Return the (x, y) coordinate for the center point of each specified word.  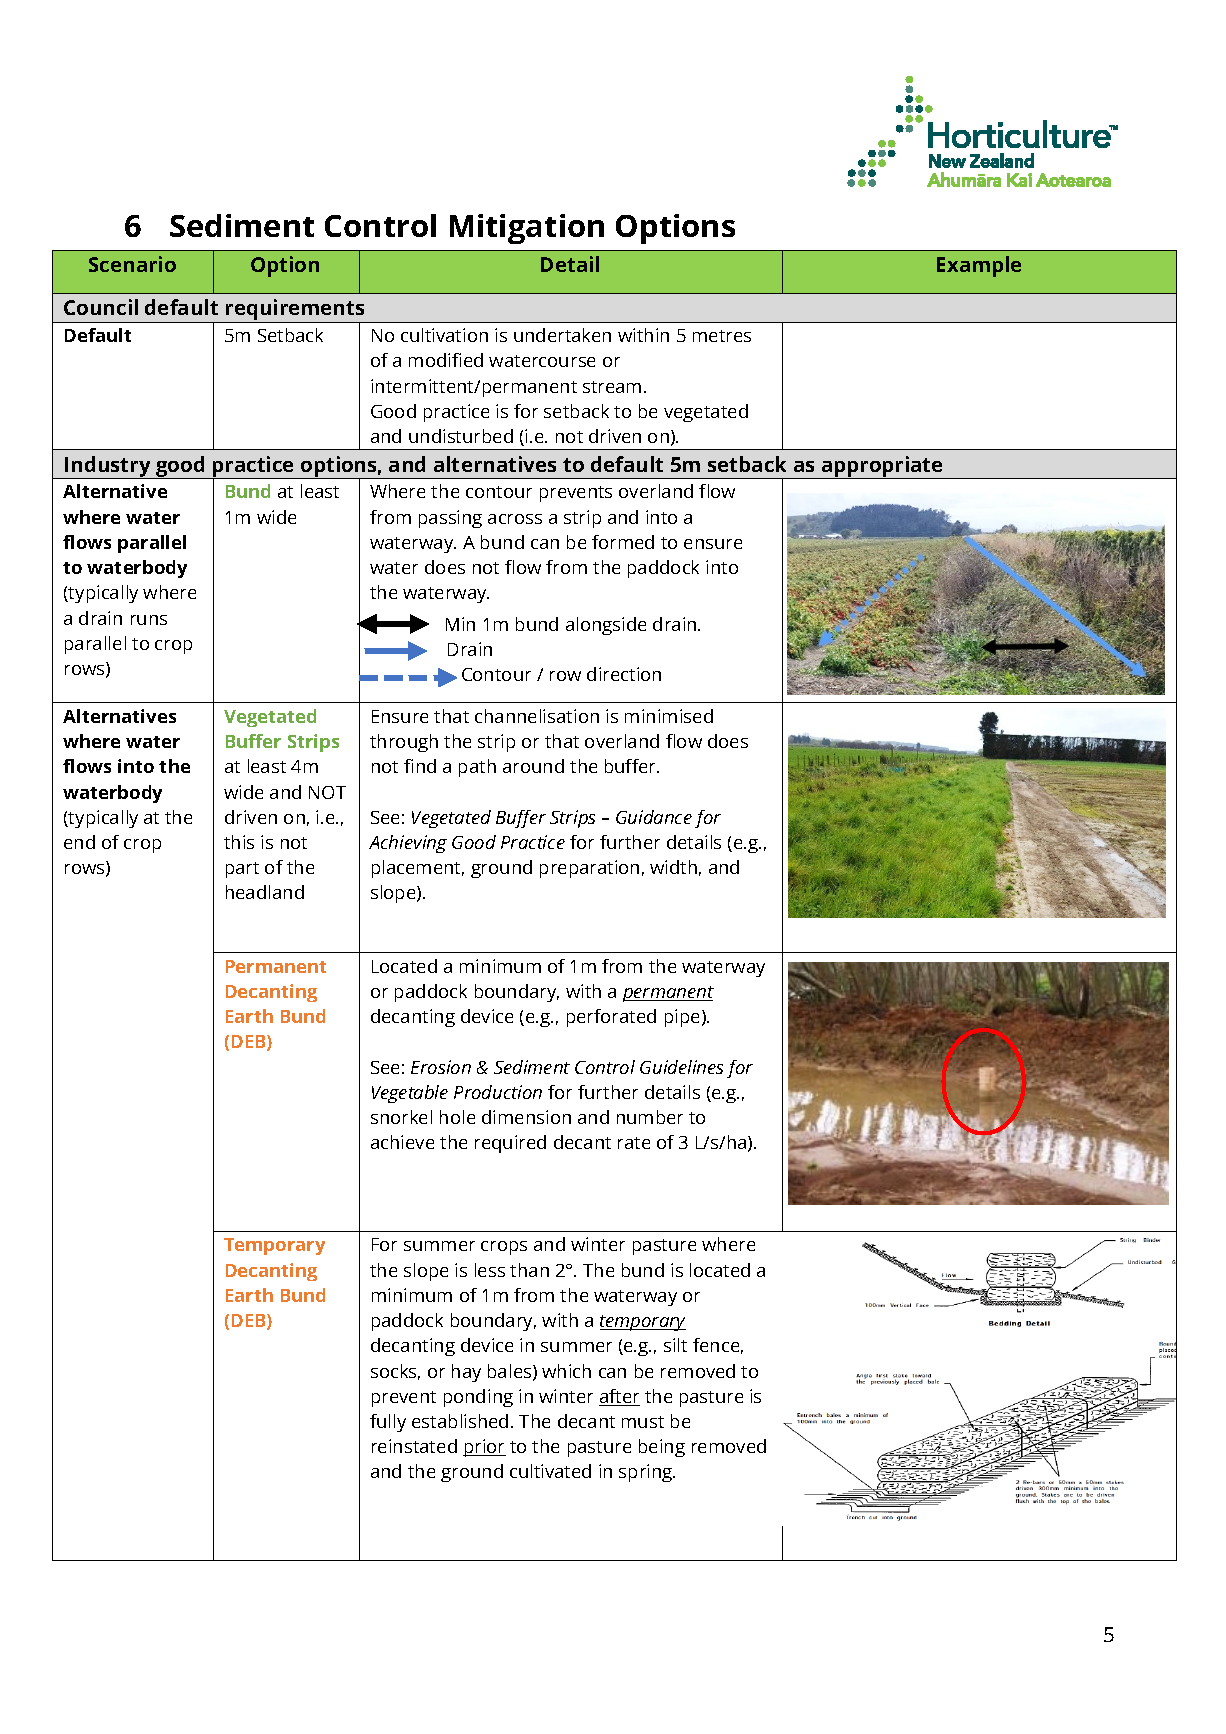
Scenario (132, 264)
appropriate (882, 467)
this (239, 842)
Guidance (654, 817)
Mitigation (527, 229)
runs (149, 620)
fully (388, 1423)
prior (484, 1448)
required (510, 1144)
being (662, 1448)
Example (979, 266)
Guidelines (681, 1067)
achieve (402, 1142)
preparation (589, 869)
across (515, 519)
